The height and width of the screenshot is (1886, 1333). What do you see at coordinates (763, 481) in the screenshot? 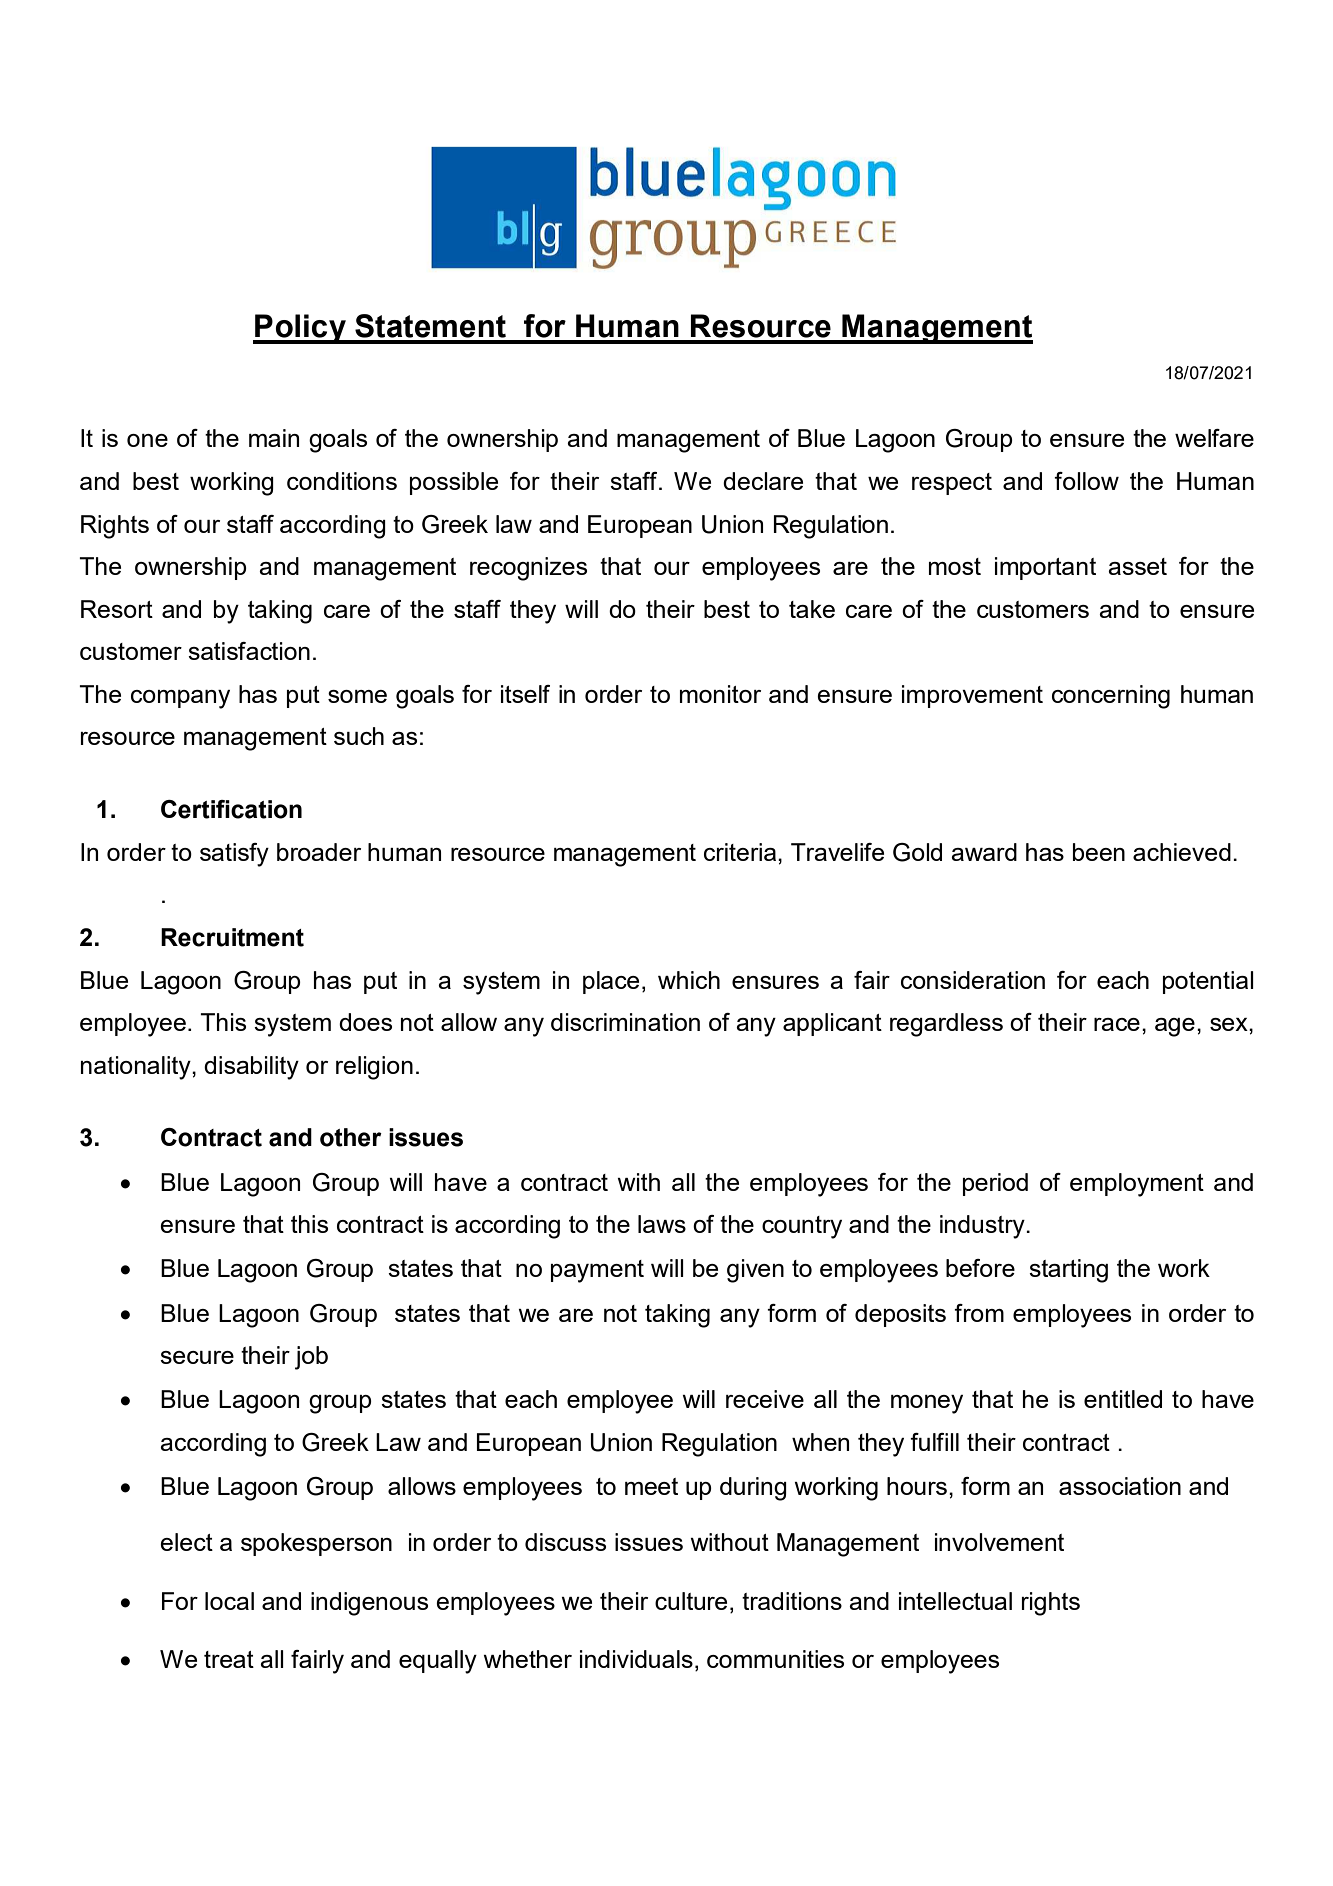
I see `declare` at bounding box center [763, 481].
